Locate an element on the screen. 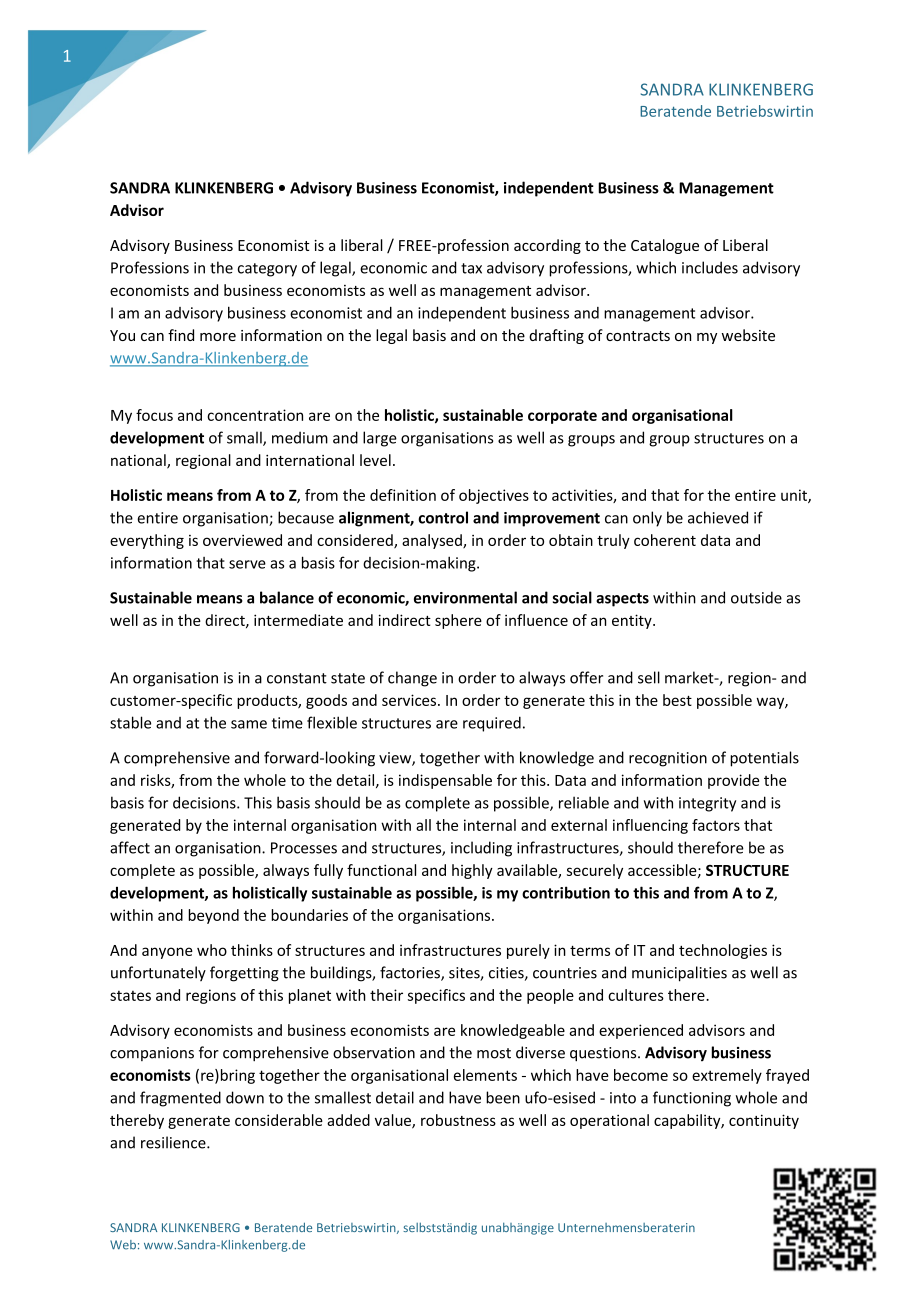 Image resolution: width=924 pixels, height=1308 pixels. services is located at coordinates (409, 700).
